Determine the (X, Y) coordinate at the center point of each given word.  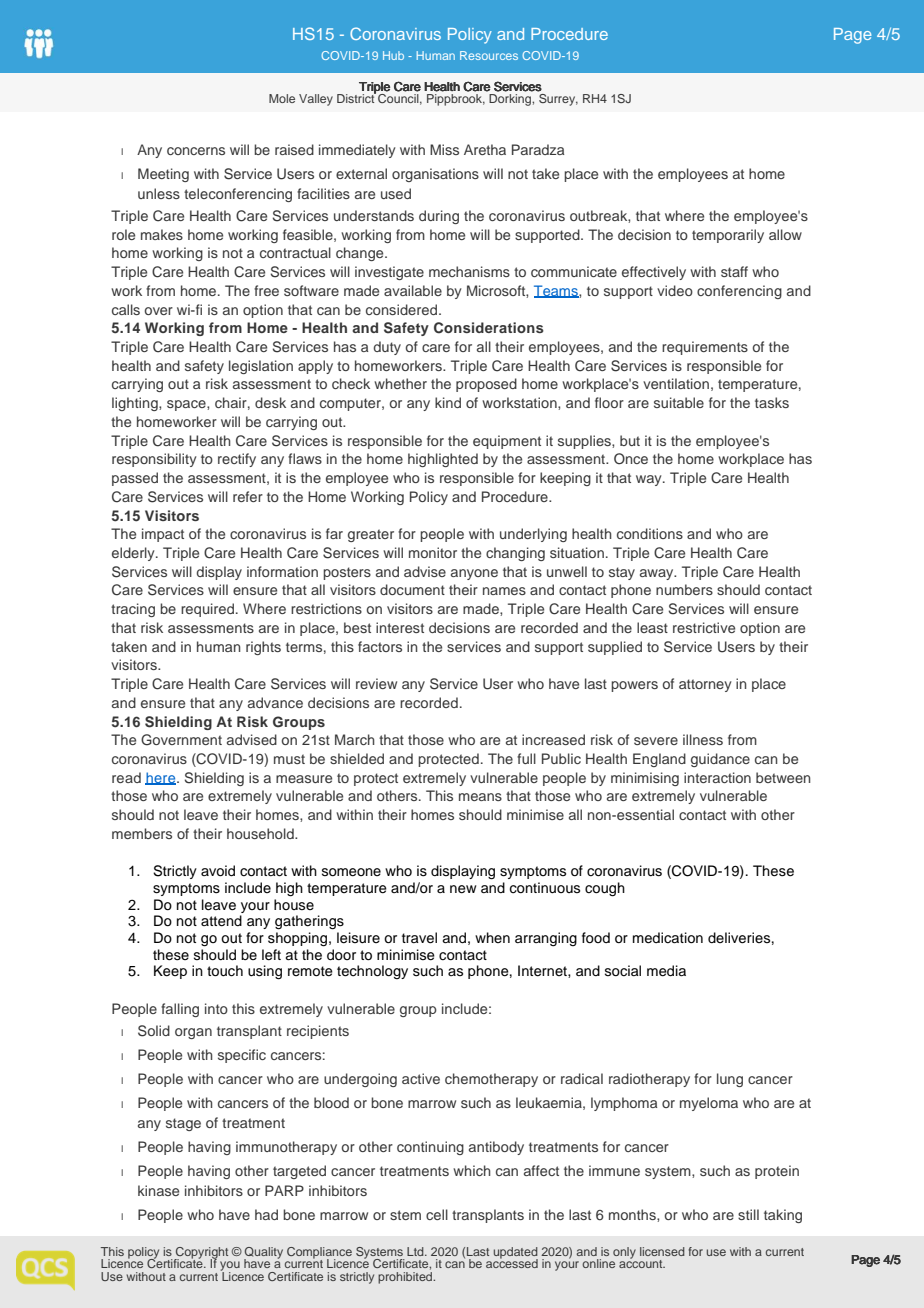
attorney (705, 685)
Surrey (558, 100)
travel (419, 938)
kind (448, 402)
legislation (261, 367)
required (207, 610)
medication (668, 938)
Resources (489, 55)
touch (225, 971)
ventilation (676, 383)
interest (400, 627)
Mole (282, 98)
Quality (263, 1254)
